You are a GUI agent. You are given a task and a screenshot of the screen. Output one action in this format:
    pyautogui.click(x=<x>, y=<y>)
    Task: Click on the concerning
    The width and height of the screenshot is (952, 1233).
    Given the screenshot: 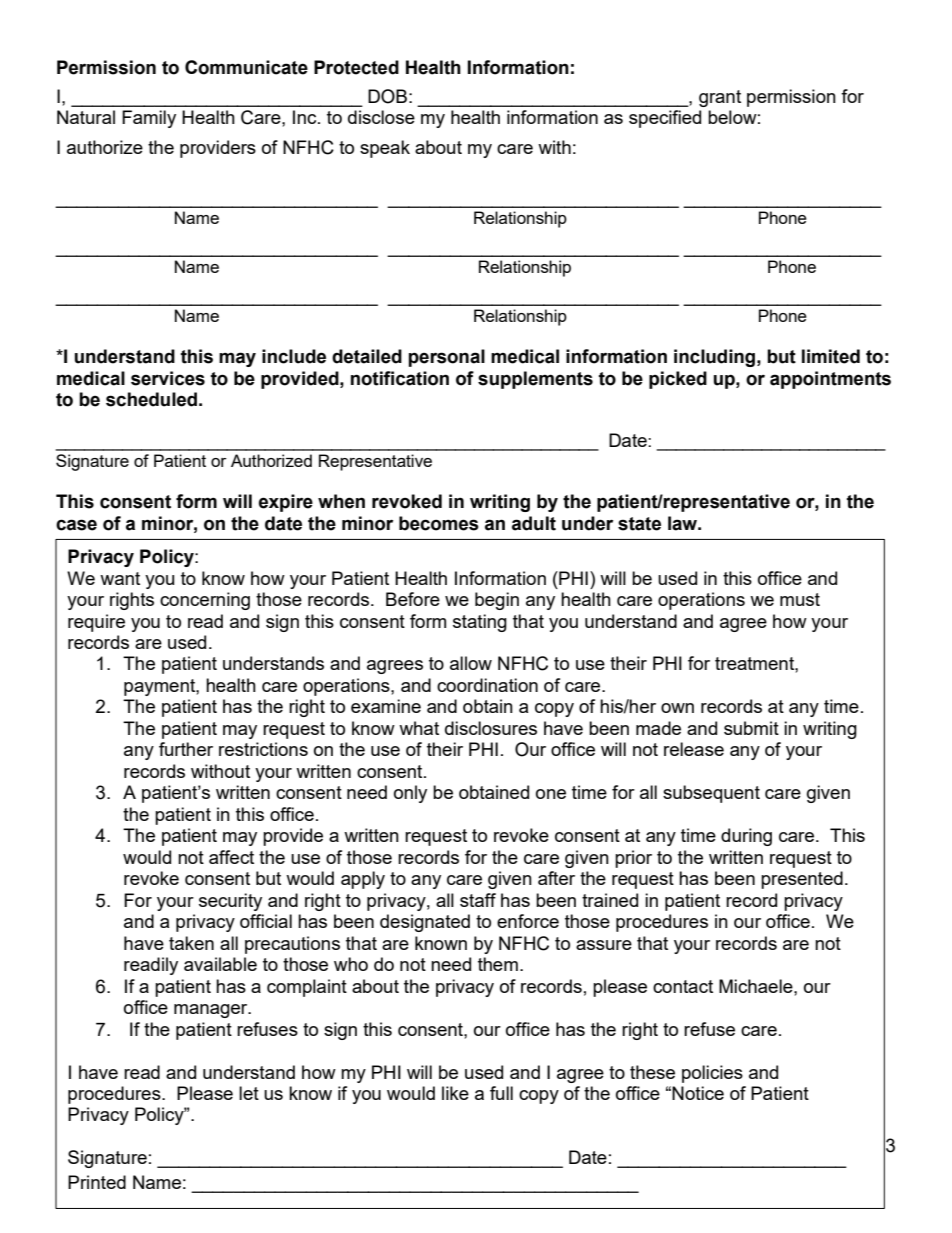 What is the action you would take?
    pyautogui.click(x=205, y=601)
